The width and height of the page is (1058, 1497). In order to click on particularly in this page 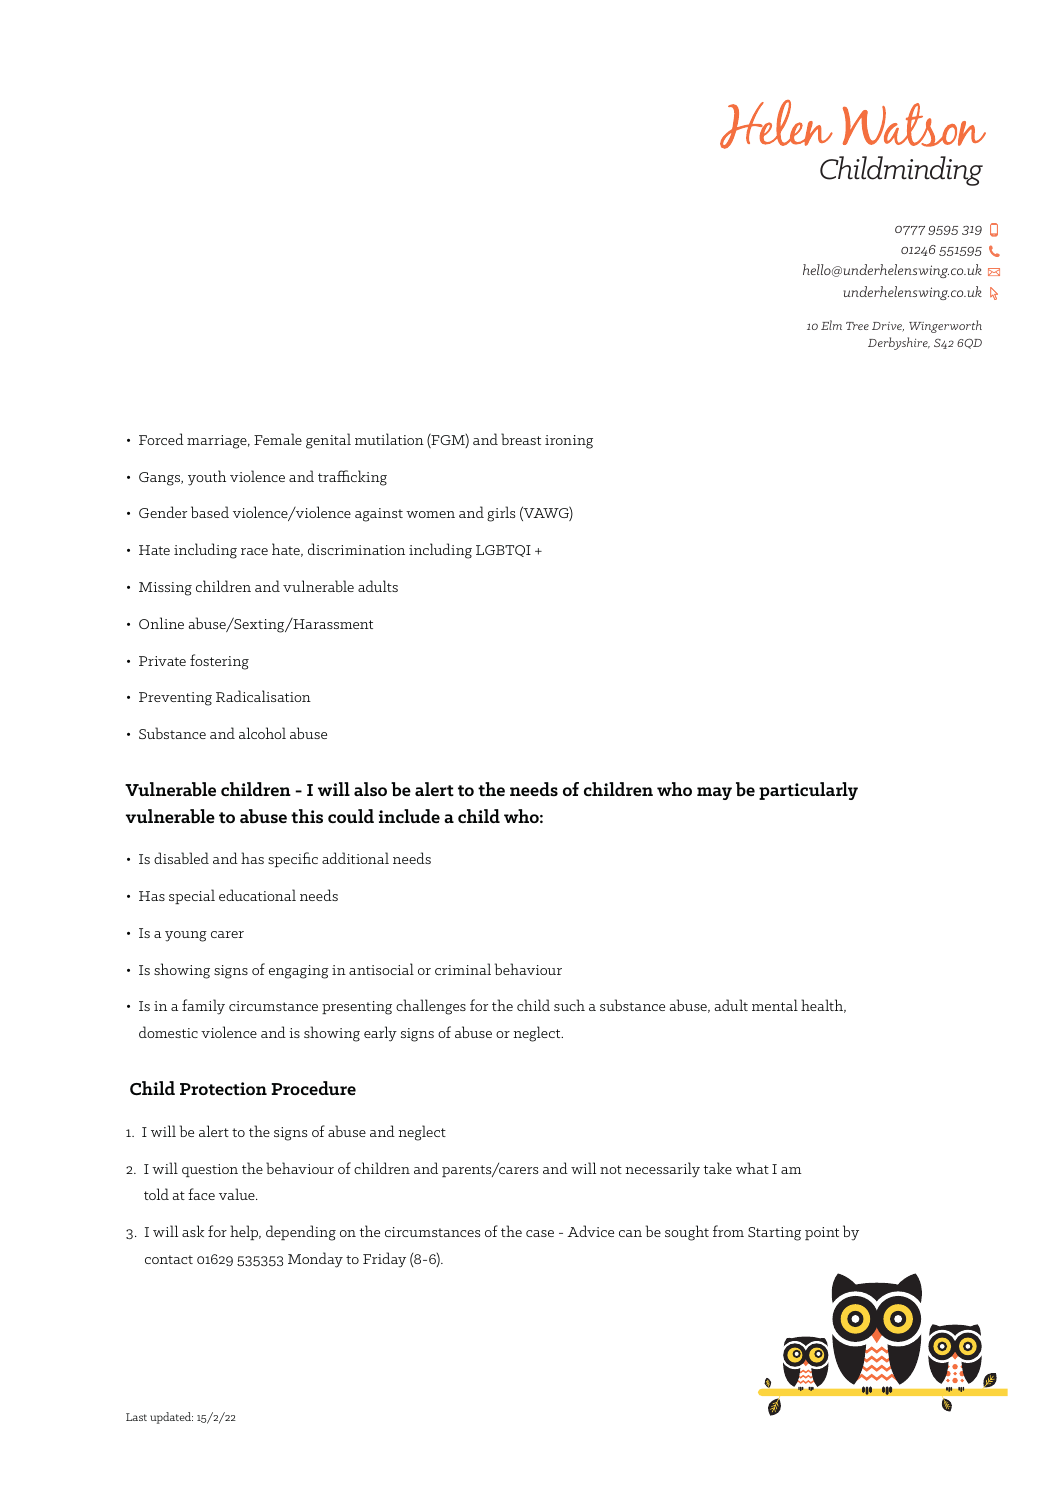, I will do `click(808, 791)`.
